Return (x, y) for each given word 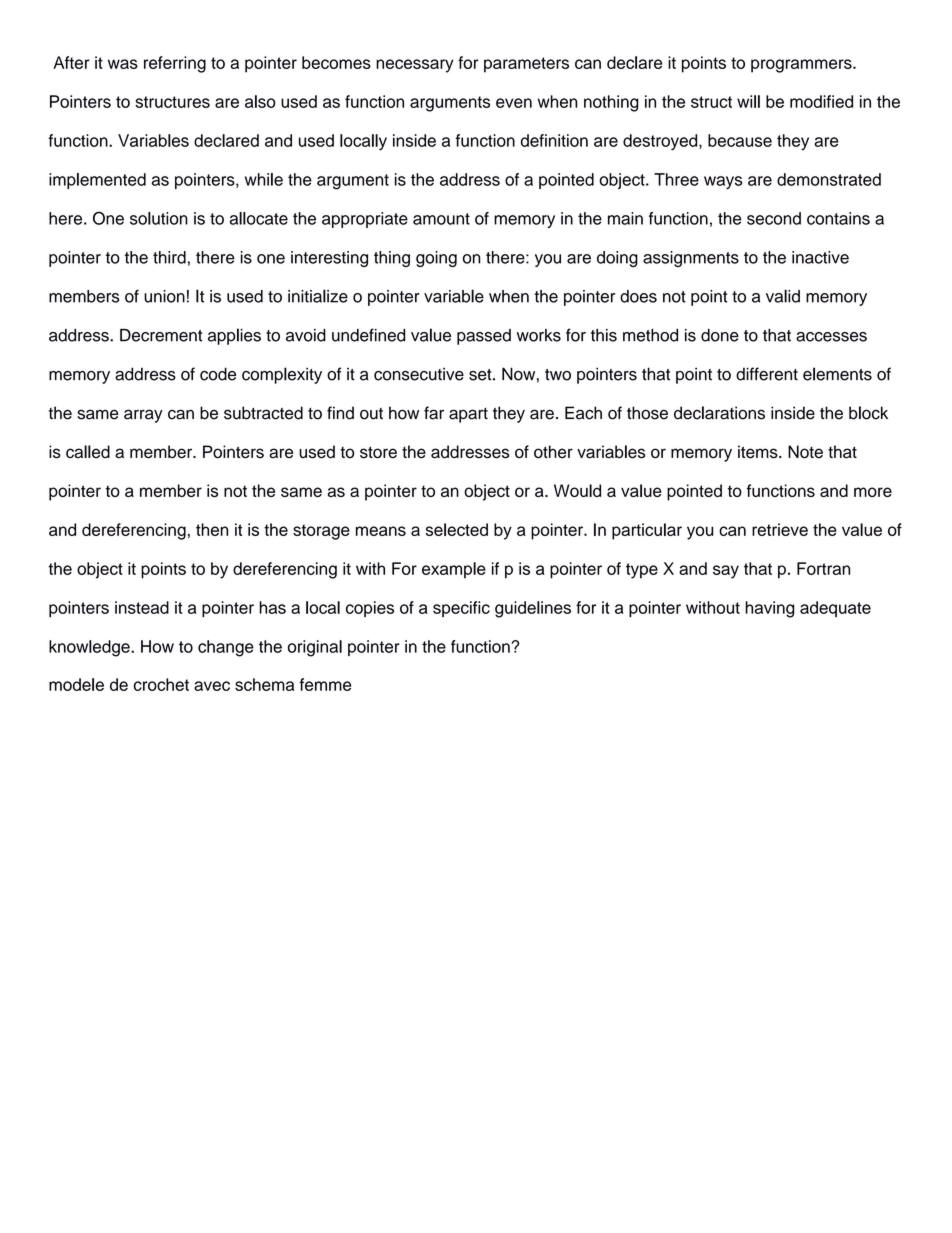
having (769, 609)
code (218, 374)
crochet (161, 684)
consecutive (419, 374)
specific (461, 609)
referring (175, 64)
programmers (802, 66)
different (767, 374)
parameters (526, 65)
